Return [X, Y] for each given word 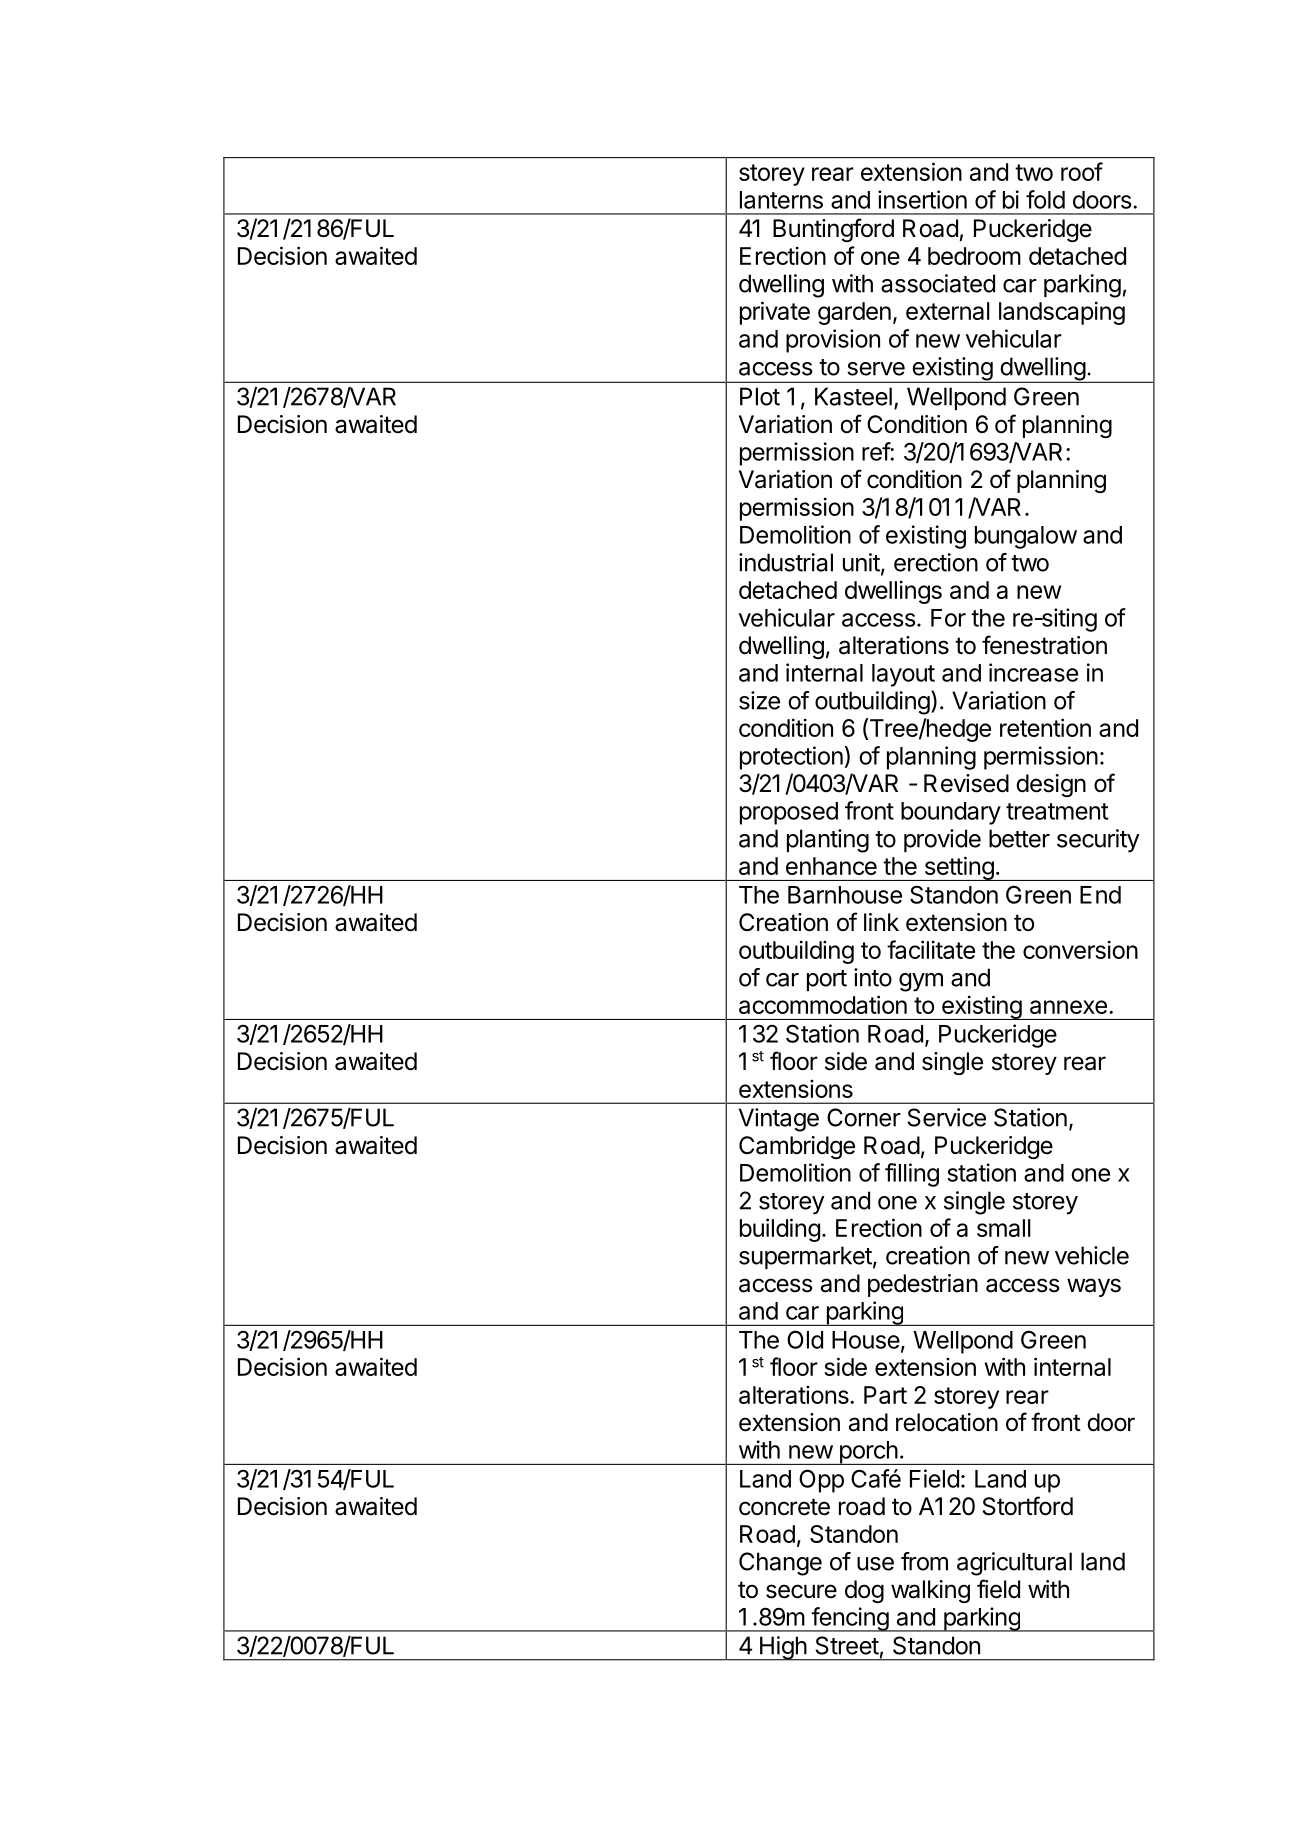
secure [801, 1591]
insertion [922, 199]
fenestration [1044, 645]
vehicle [1092, 1255]
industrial [786, 562]
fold [1045, 199]
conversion [1080, 949]
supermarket [805, 1257]
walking [930, 1591]
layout [903, 675]
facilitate [931, 949]
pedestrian [923, 1285]
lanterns [781, 200]
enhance [831, 866]
